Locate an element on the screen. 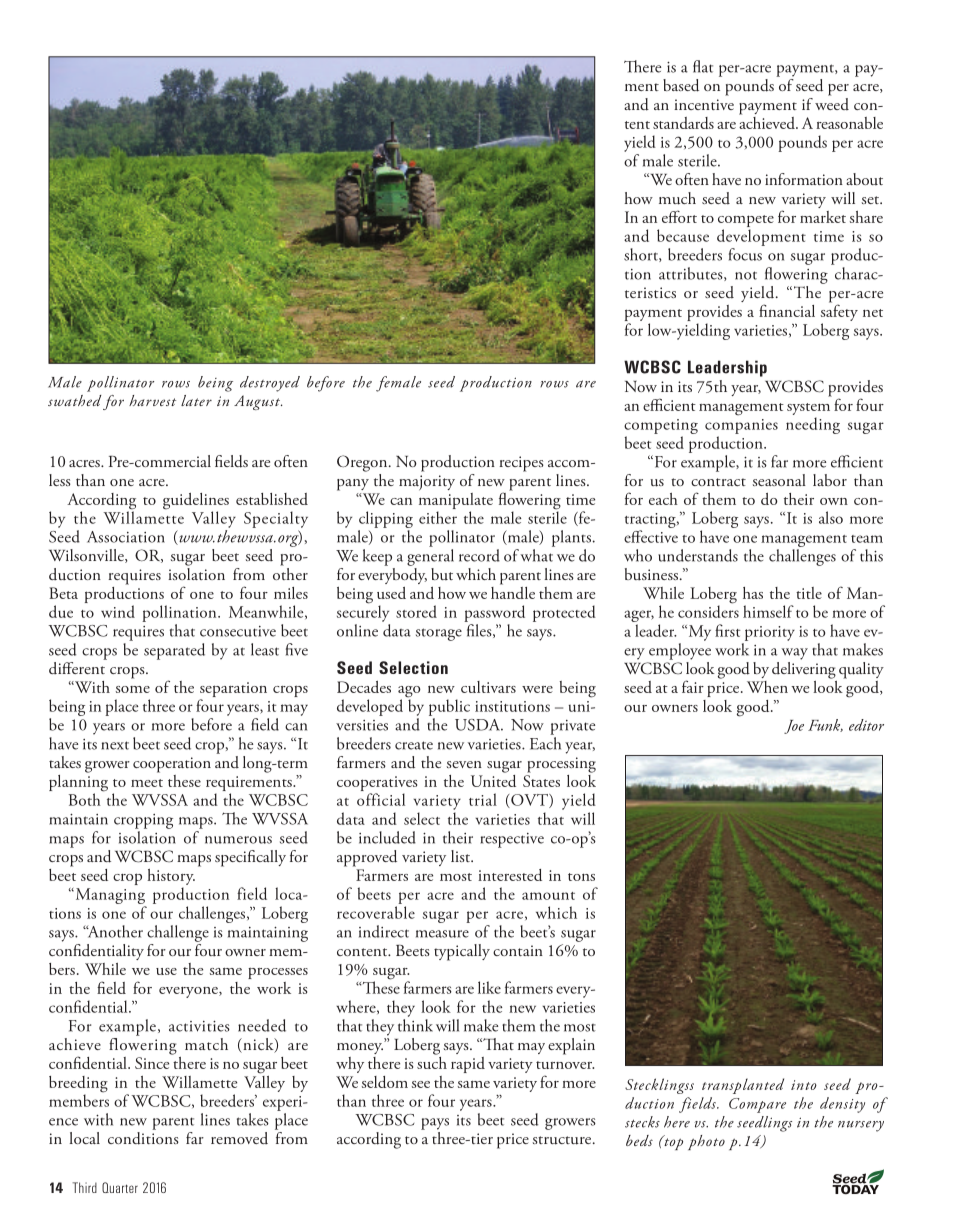  incentive is located at coordinates (704, 104).
